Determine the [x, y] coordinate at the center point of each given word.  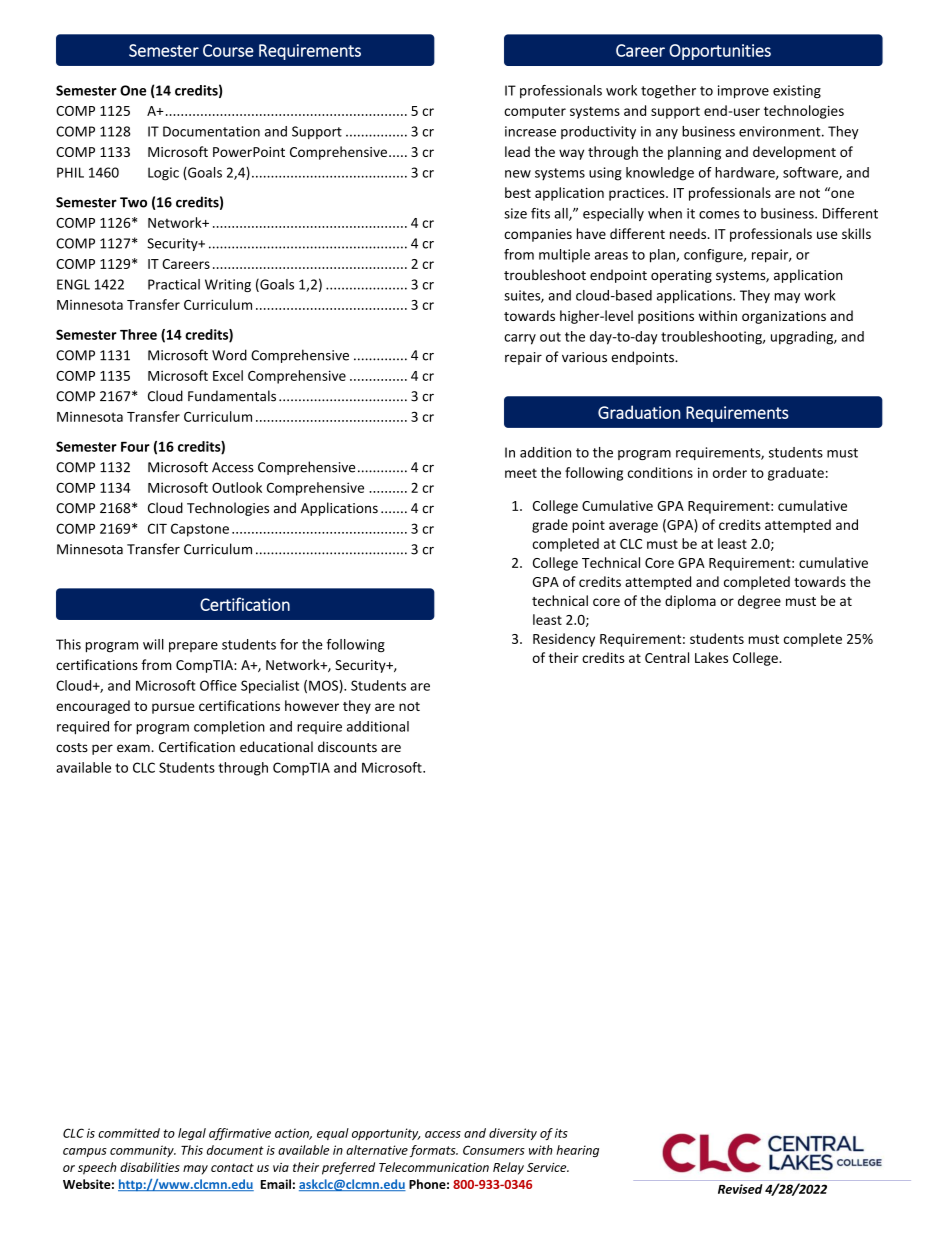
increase [530, 131]
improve [743, 92]
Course [228, 50]
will [153, 644]
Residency [564, 640]
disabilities [150, 1167]
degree [759, 602]
